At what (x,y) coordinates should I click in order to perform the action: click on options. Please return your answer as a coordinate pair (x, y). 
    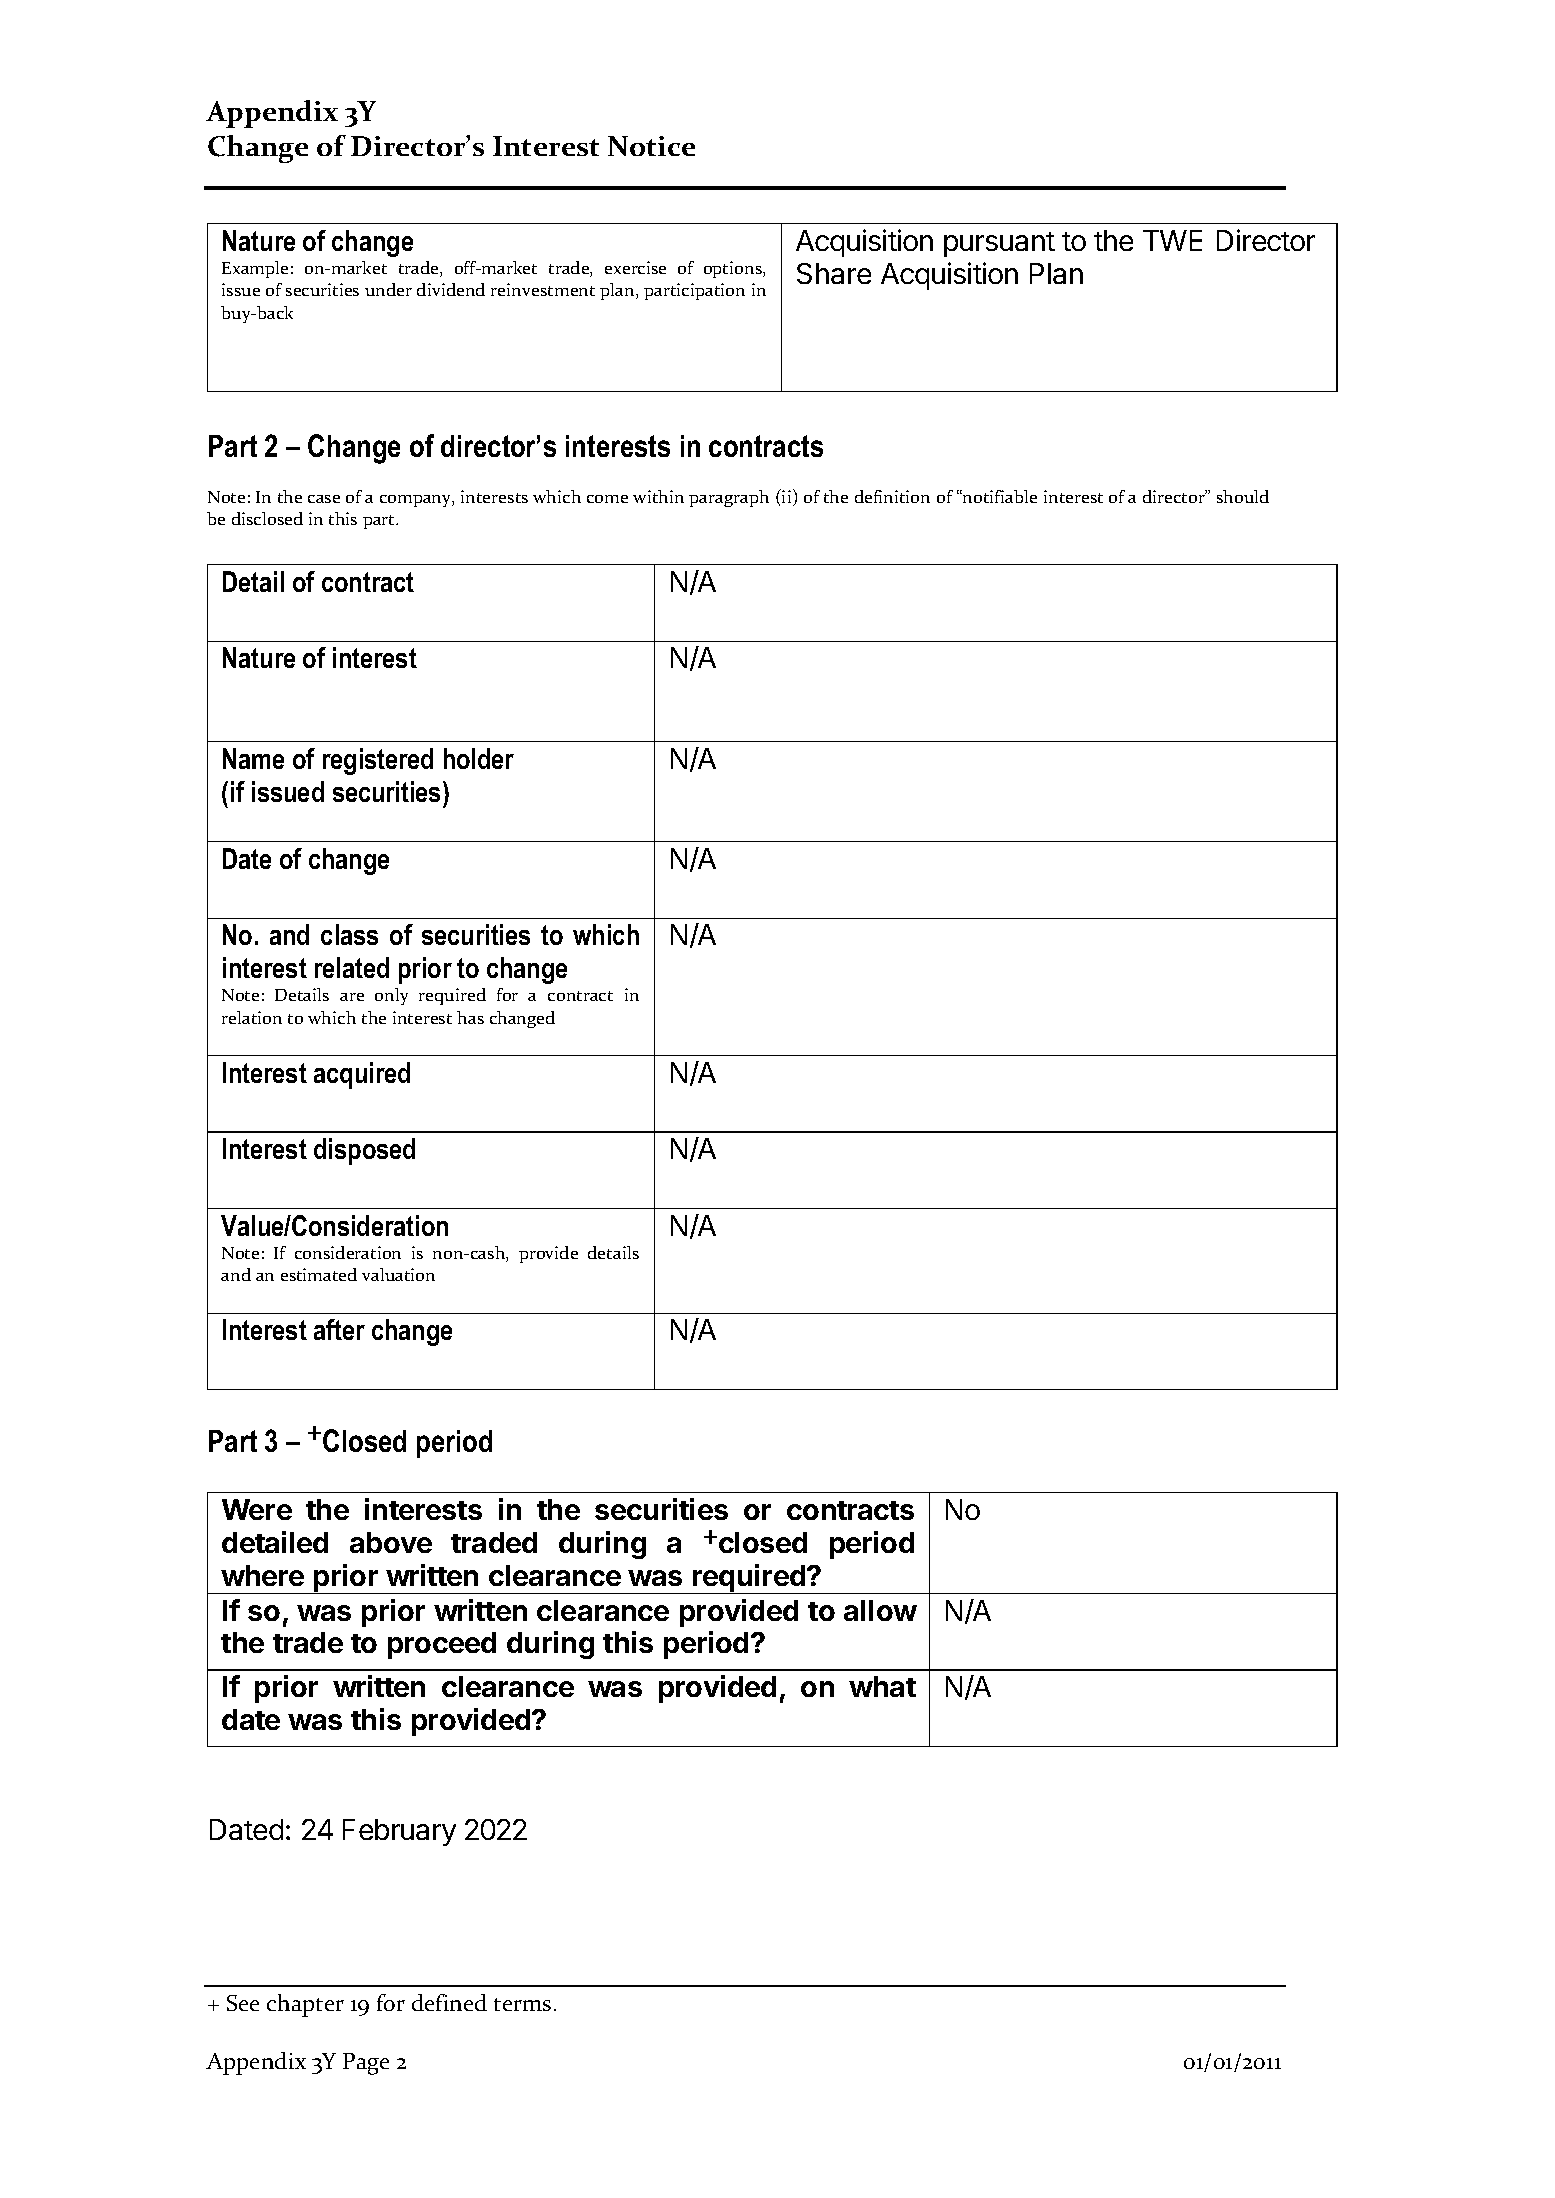
    Looking at the image, I should click on (734, 269).
